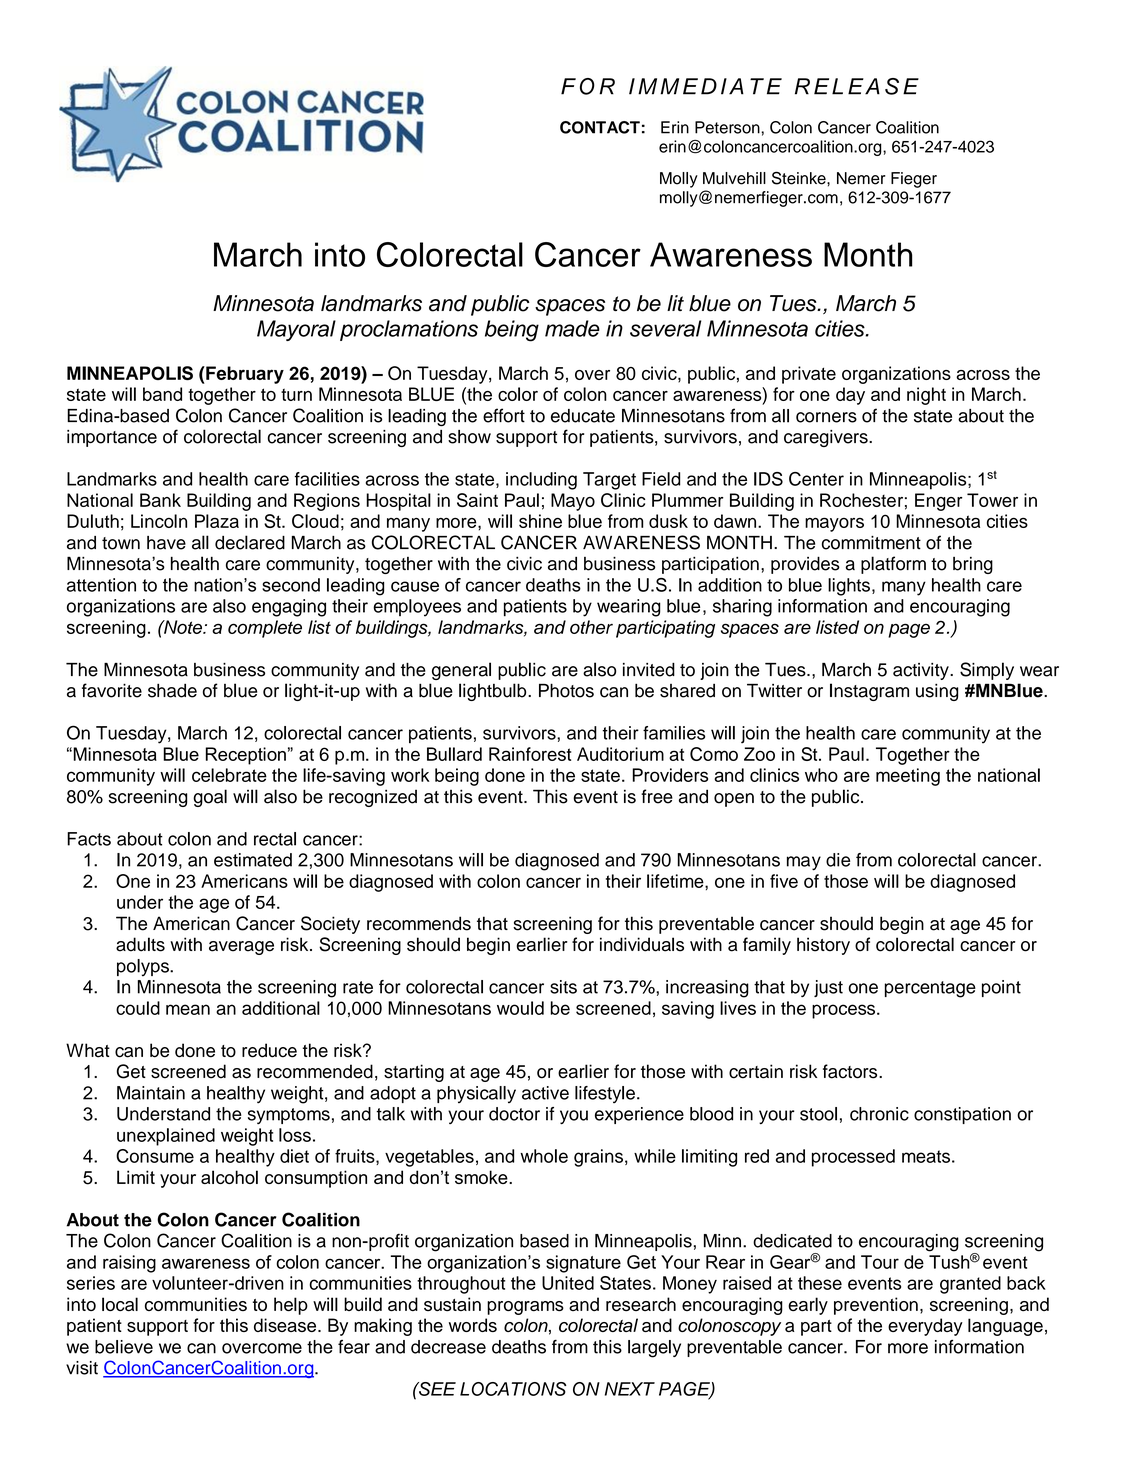 Image resolution: width=1126 pixels, height=1457 pixels. Describe the element at coordinates (728, 127) in the screenshot. I see `Peterson` at that location.
